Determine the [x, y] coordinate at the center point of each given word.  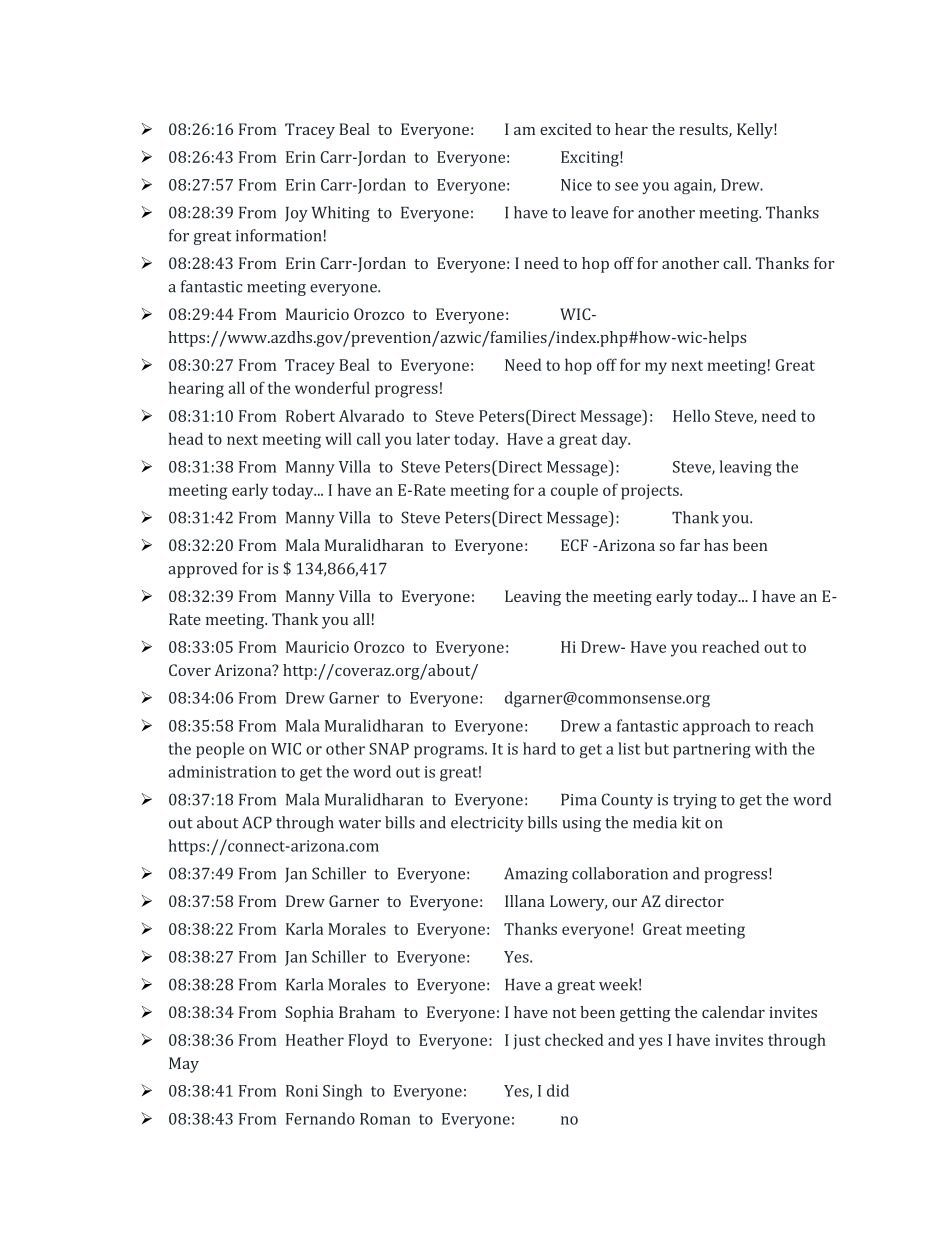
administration [222, 771]
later [433, 438]
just [527, 1041]
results [704, 130]
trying [695, 801]
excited [566, 129]
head [186, 438]
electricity [487, 824]
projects [651, 492]
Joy [296, 214]
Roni [302, 1091]
